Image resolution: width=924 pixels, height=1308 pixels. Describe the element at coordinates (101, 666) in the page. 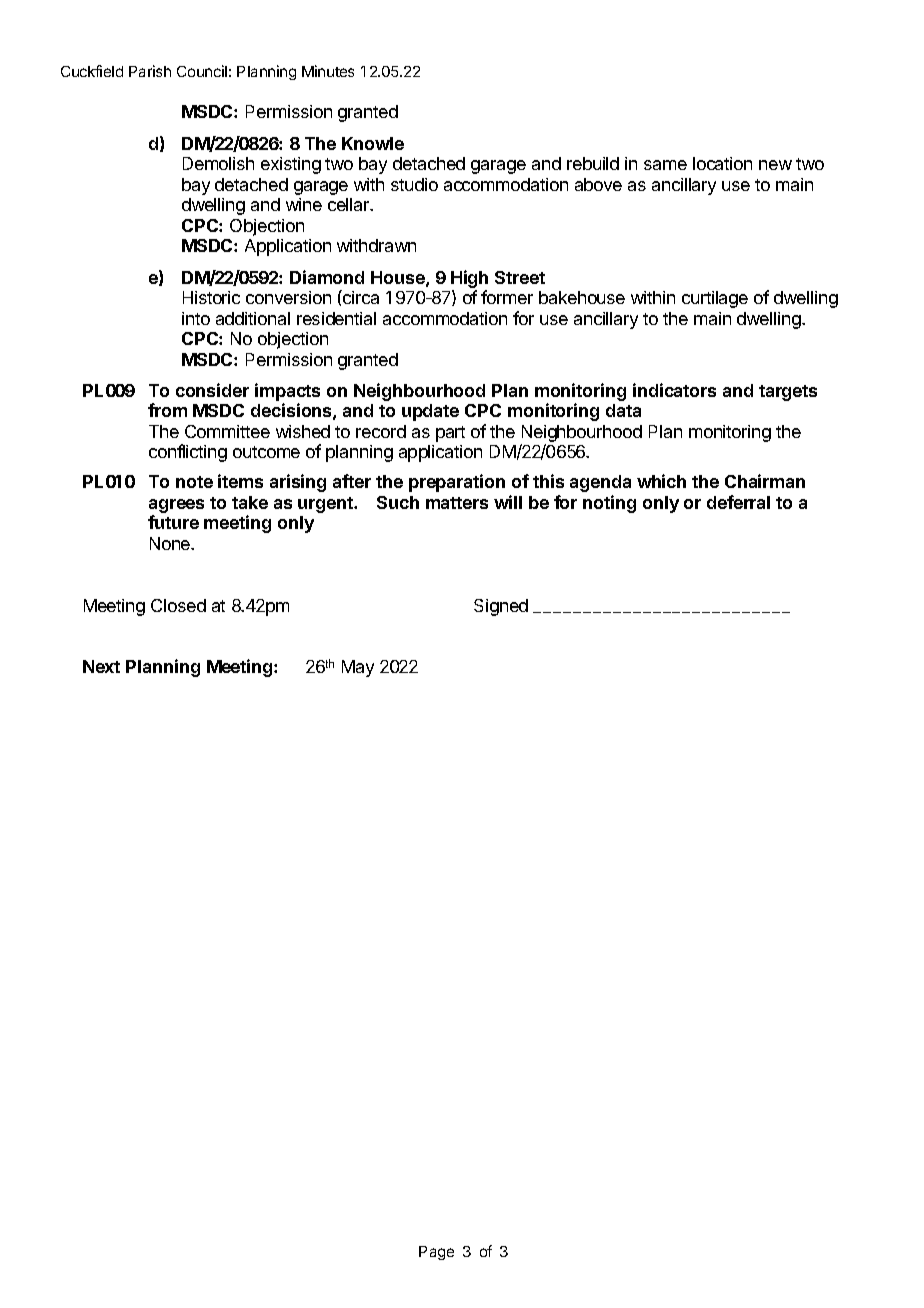

I see `Next` at that location.
